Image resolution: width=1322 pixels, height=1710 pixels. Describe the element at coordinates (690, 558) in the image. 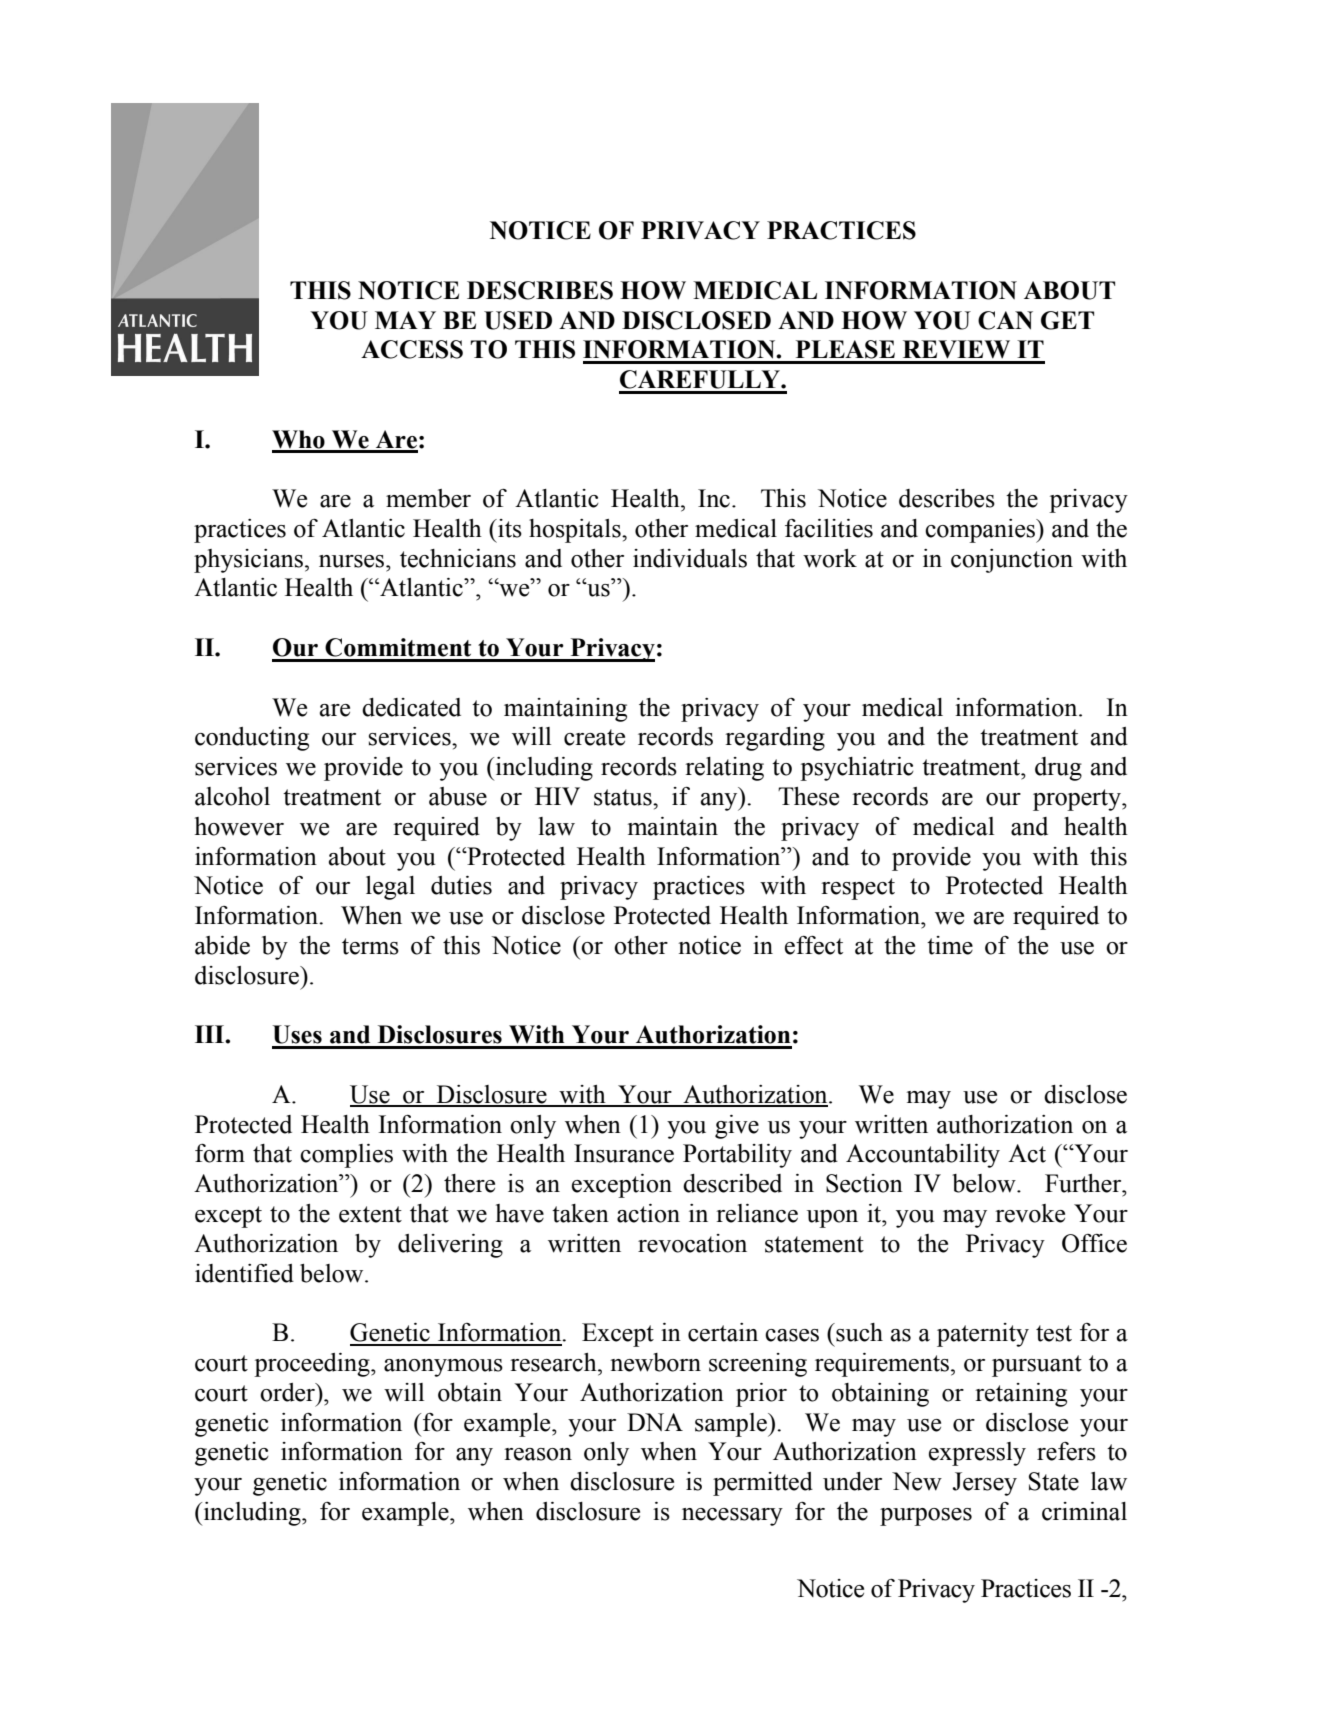

I see `individuals` at that location.
